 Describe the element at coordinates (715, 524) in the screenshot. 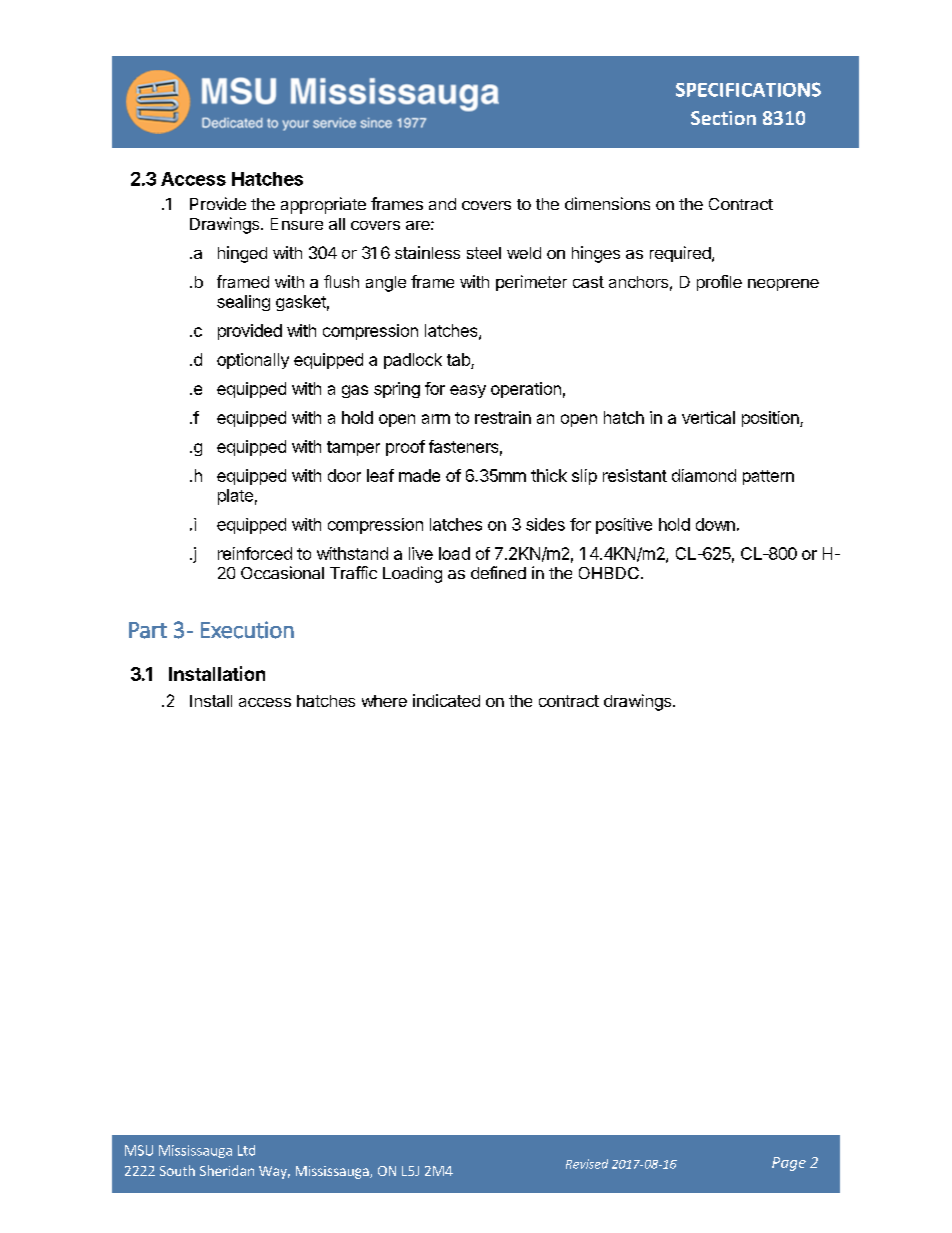

I see `down` at that location.
